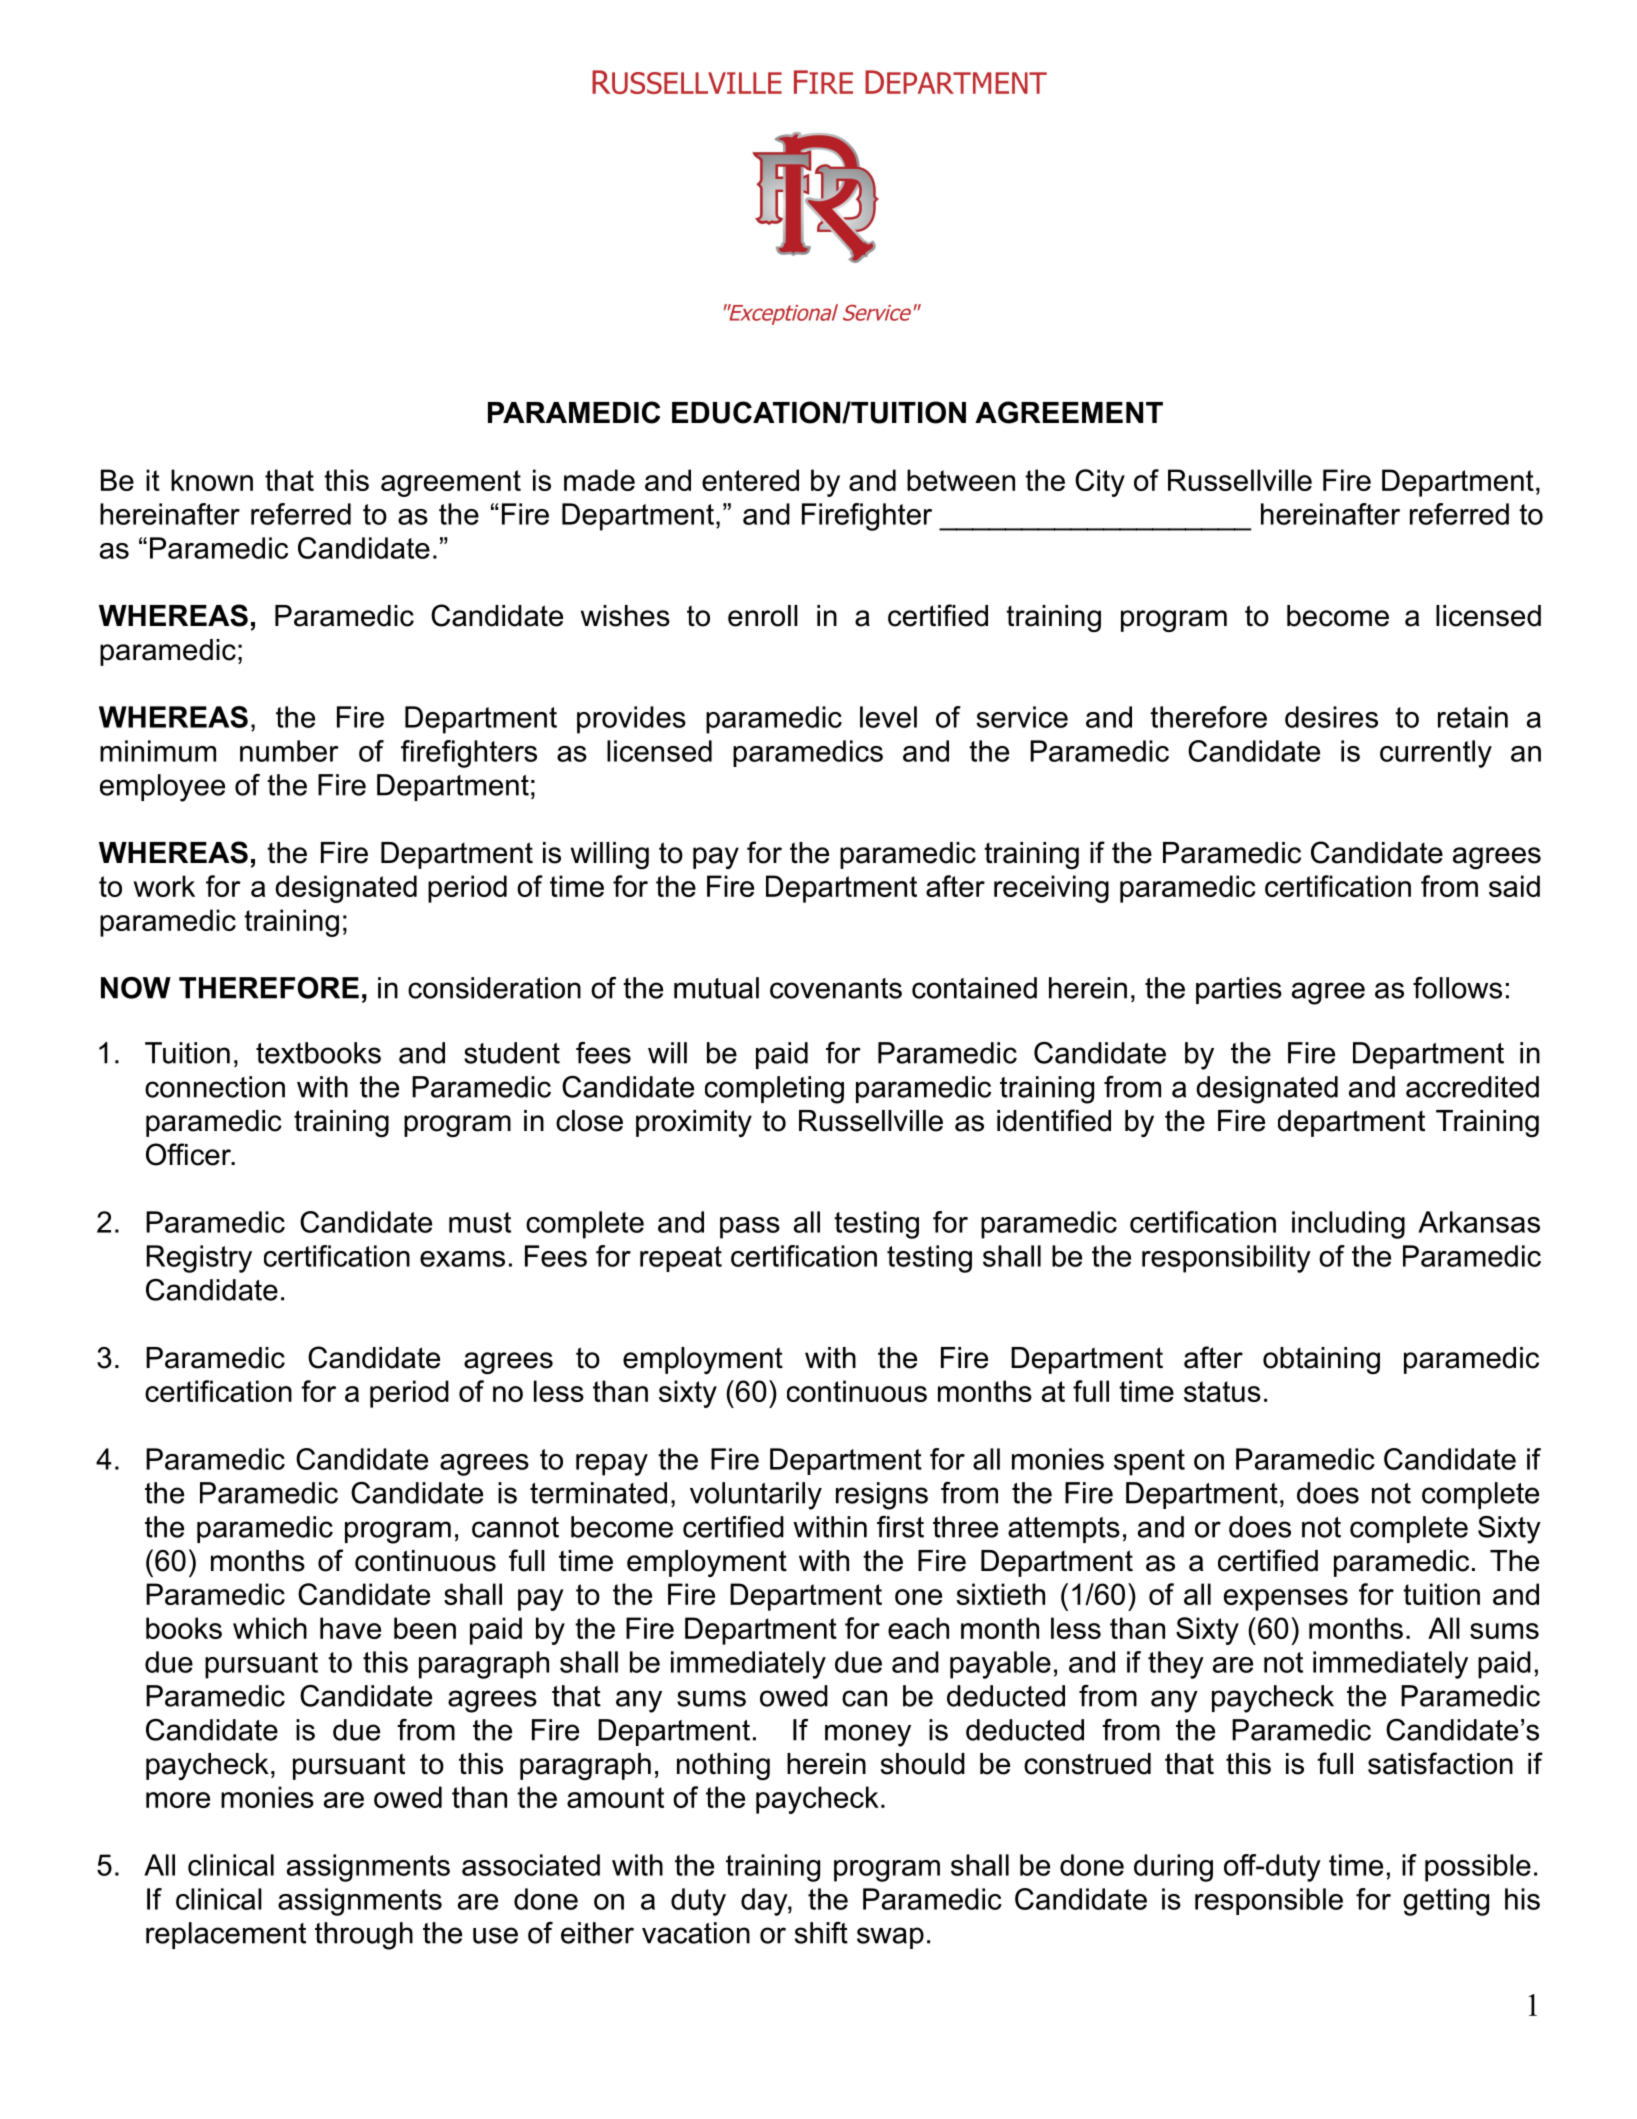 The width and height of the screenshot is (1637, 2119). I want to click on including, so click(1348, 1225).
